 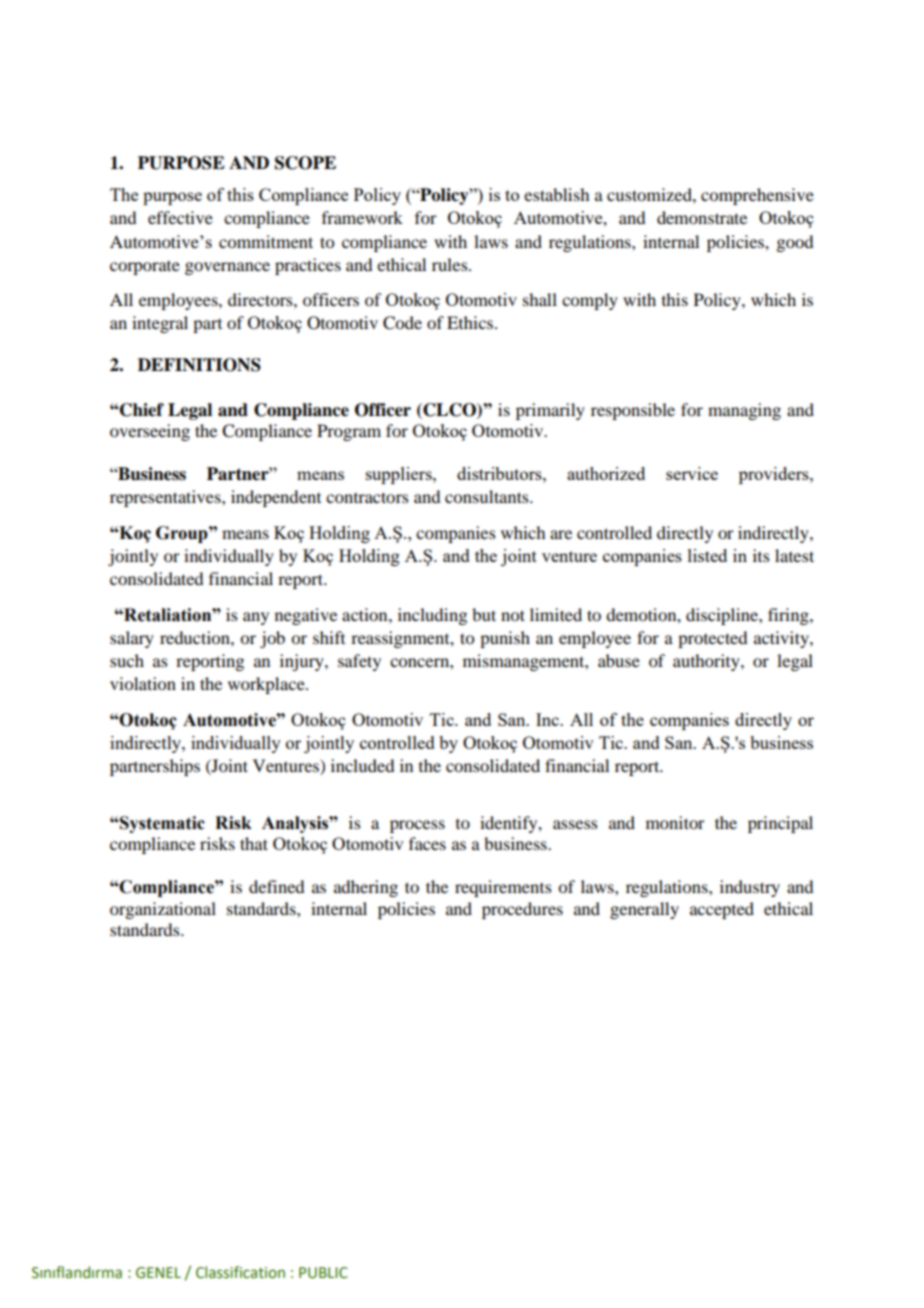 I want to click on representatives, so click(x=166, y=498).
